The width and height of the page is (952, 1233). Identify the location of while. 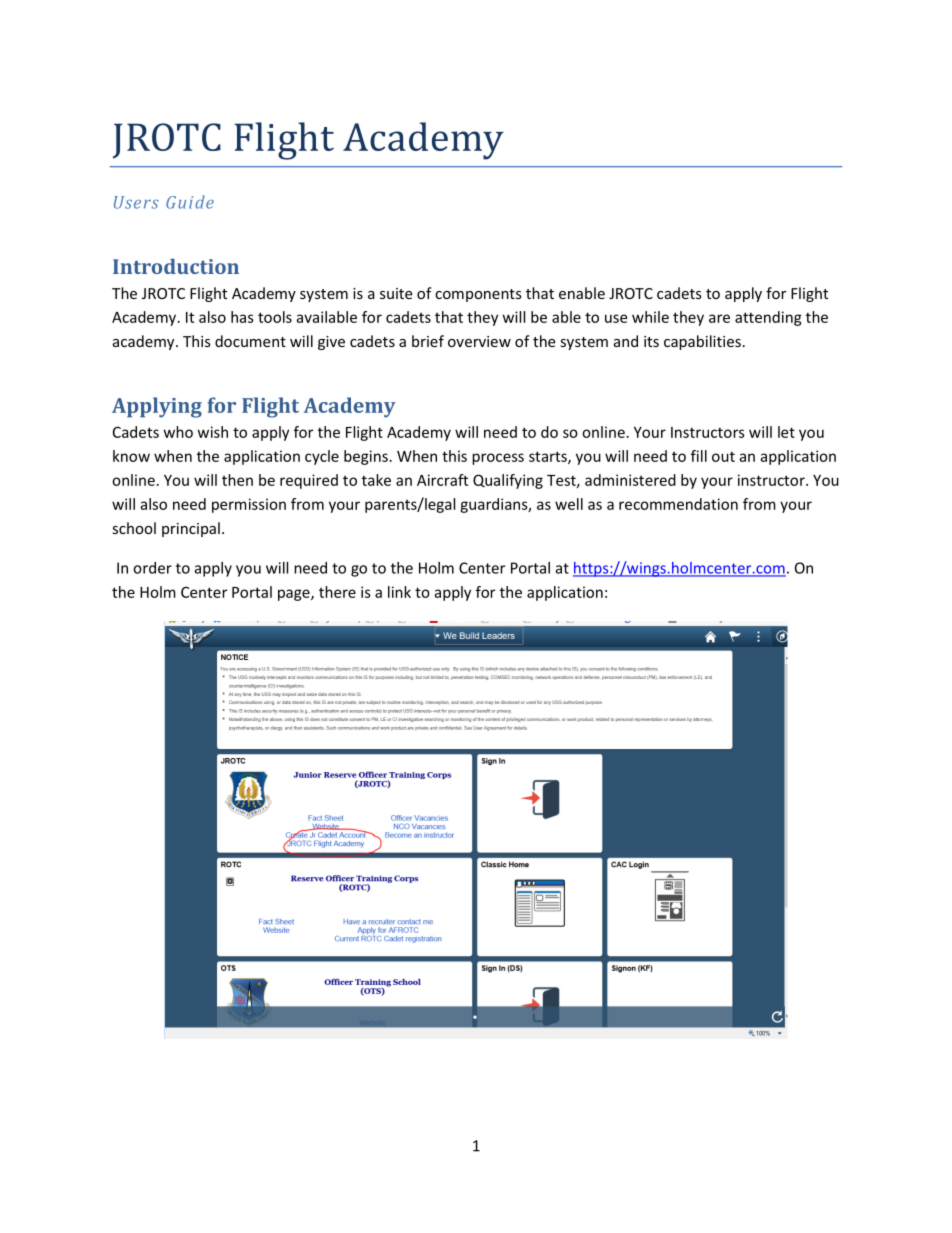
(650, 317).
